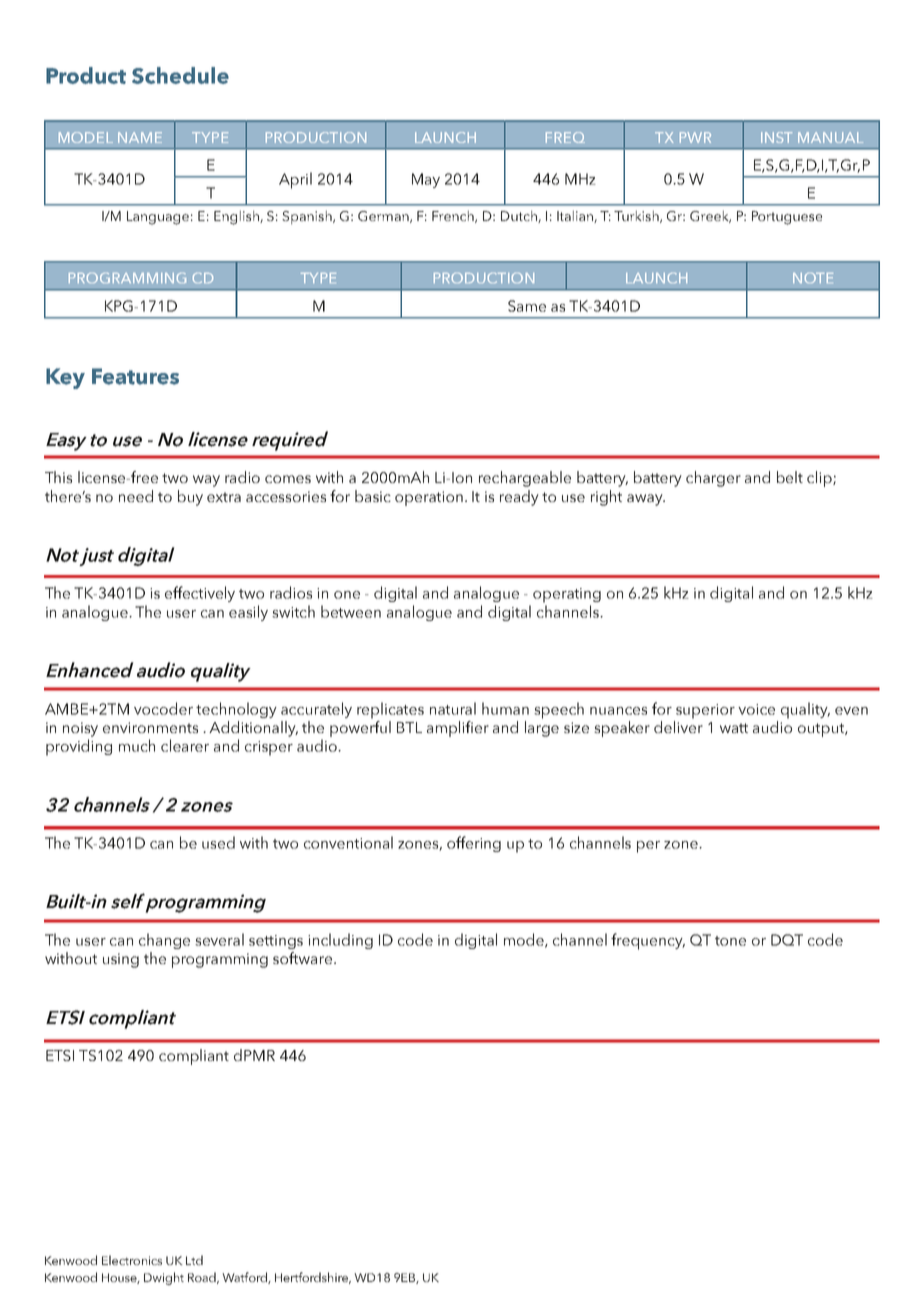 The width and height of the screenshot is (924, 1308). Describe the element at coordinates (218, 842) in the screenshot. I see `used` at that location.
